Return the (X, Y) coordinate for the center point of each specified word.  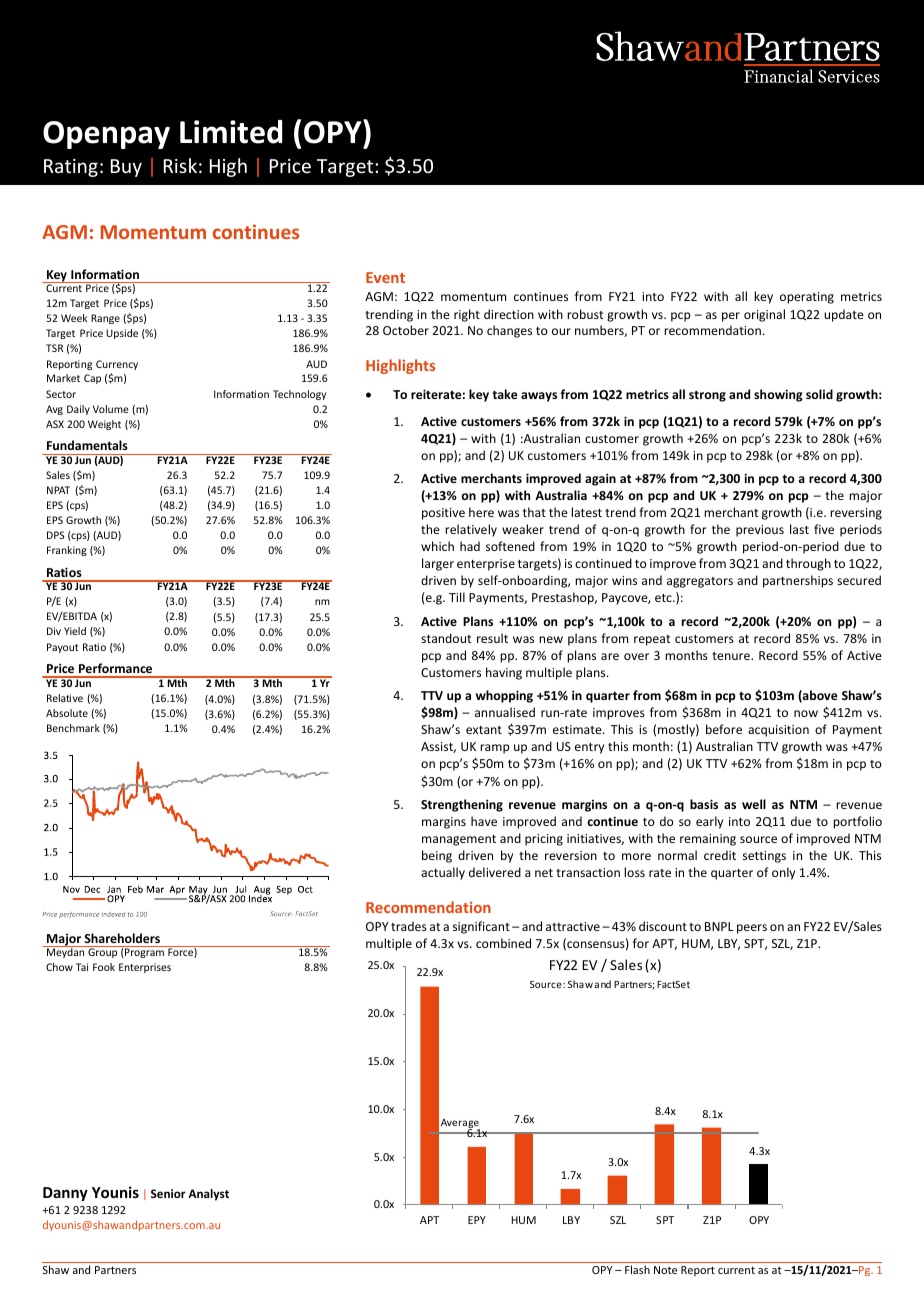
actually (443, 873)
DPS (55, 535)
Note (665, 1270)
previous (760, 531)
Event (385, 277)
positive (443, 514)
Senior (168, 1193)
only (783, 873)
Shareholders (122, 938)
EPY (477, 1220)
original (764, 315)
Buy (126, 168)
